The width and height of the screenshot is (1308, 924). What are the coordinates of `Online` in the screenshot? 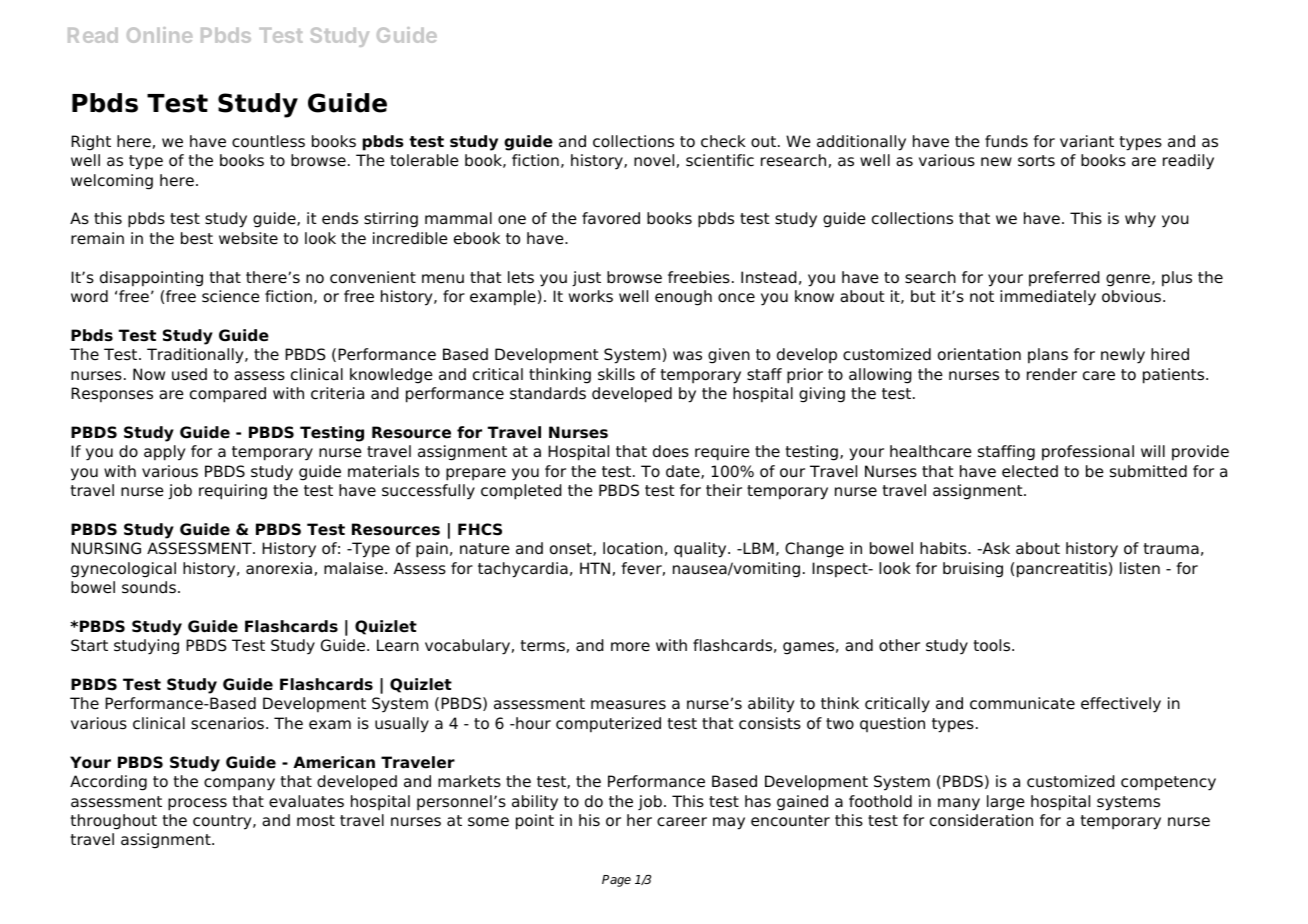 It's located at (159, 35).
